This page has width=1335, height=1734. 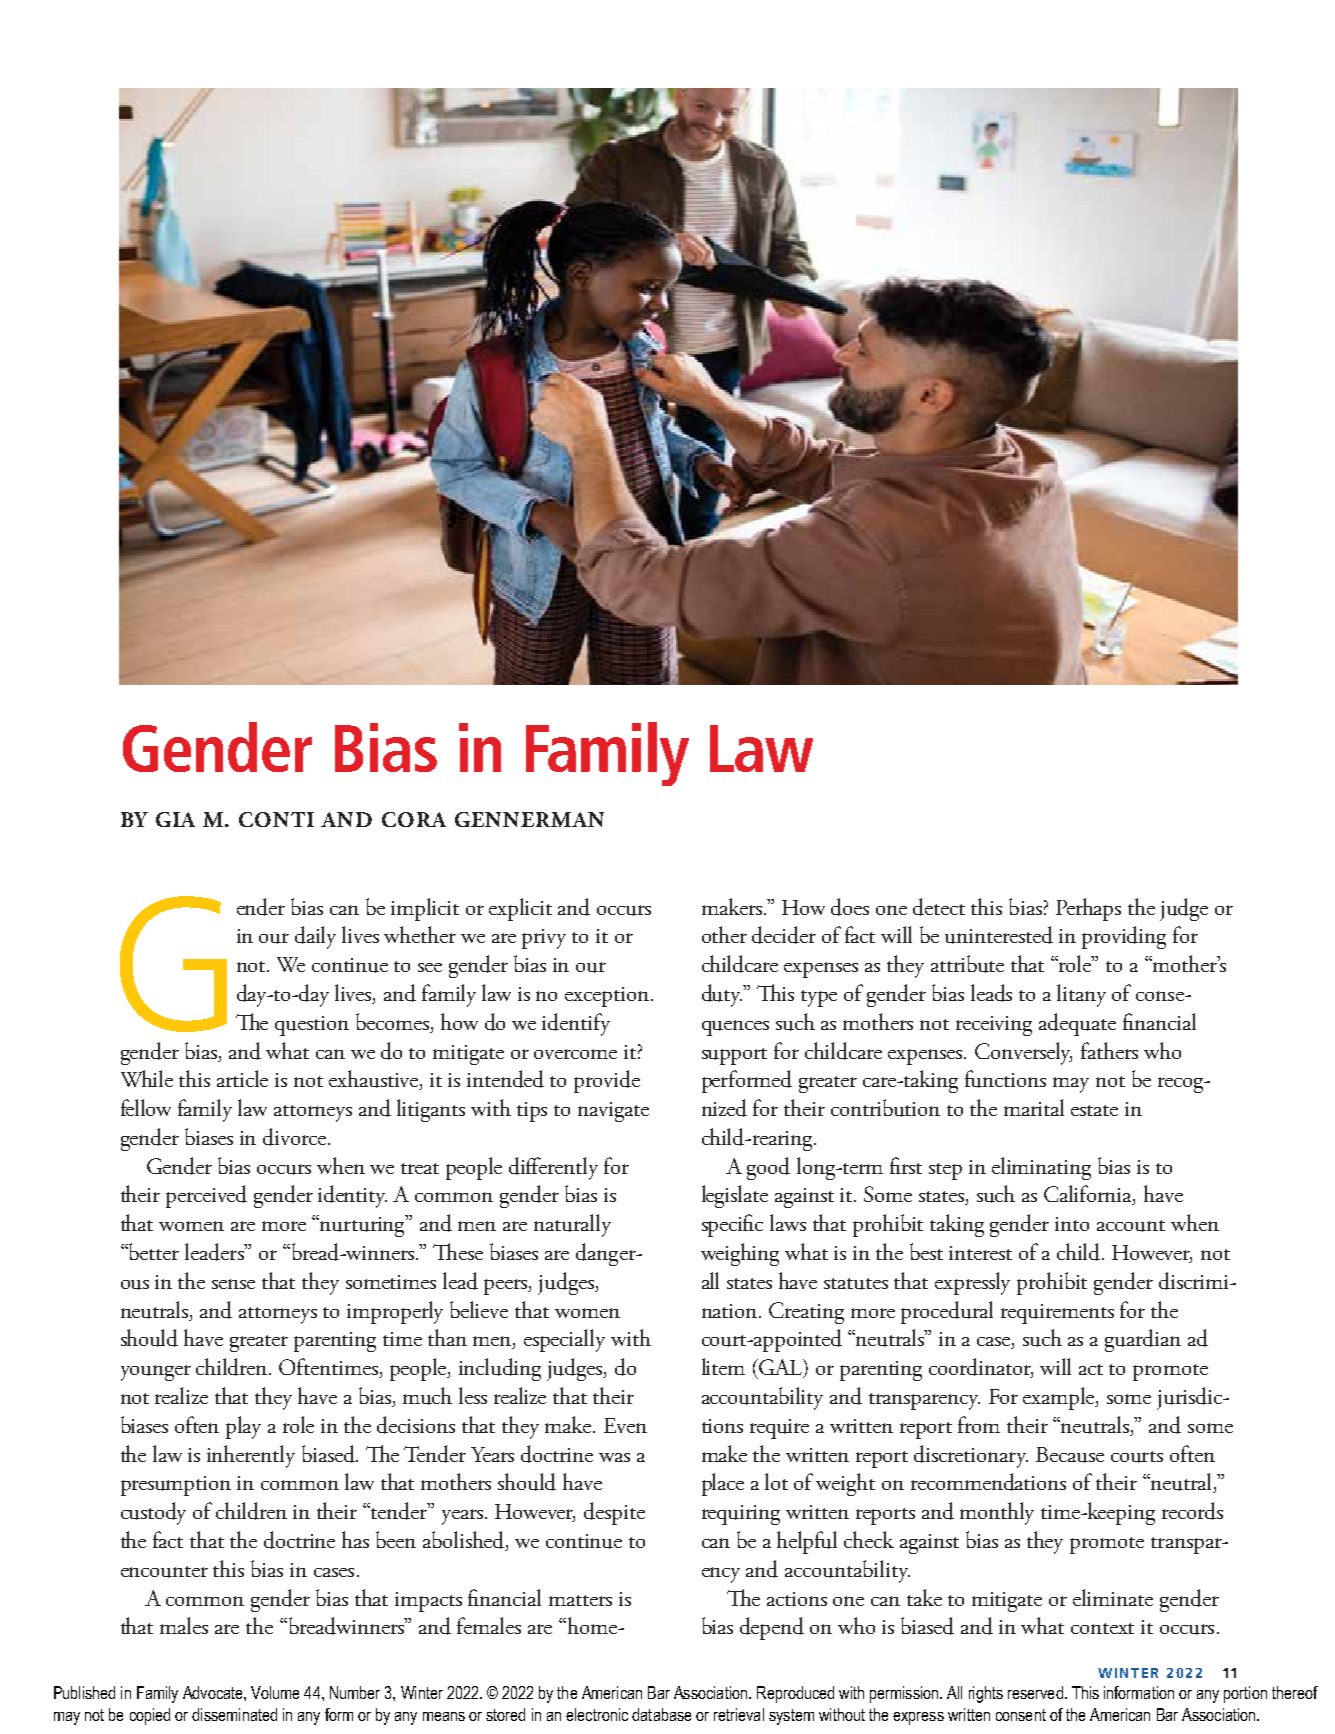 I want to click on Advocate, so click(x=214, y=1692).
